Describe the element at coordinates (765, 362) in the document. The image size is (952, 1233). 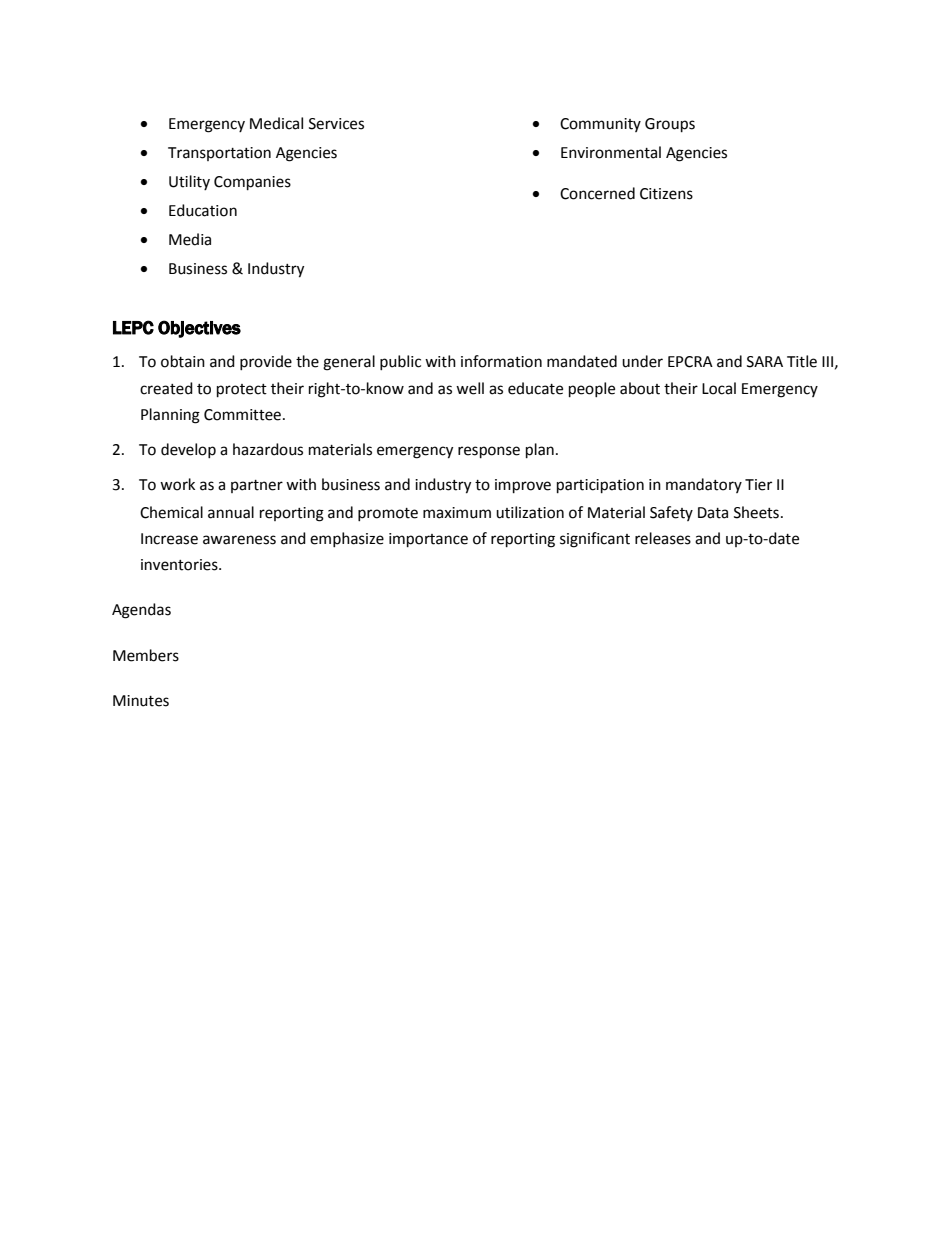
I see `SARA` at that location.
